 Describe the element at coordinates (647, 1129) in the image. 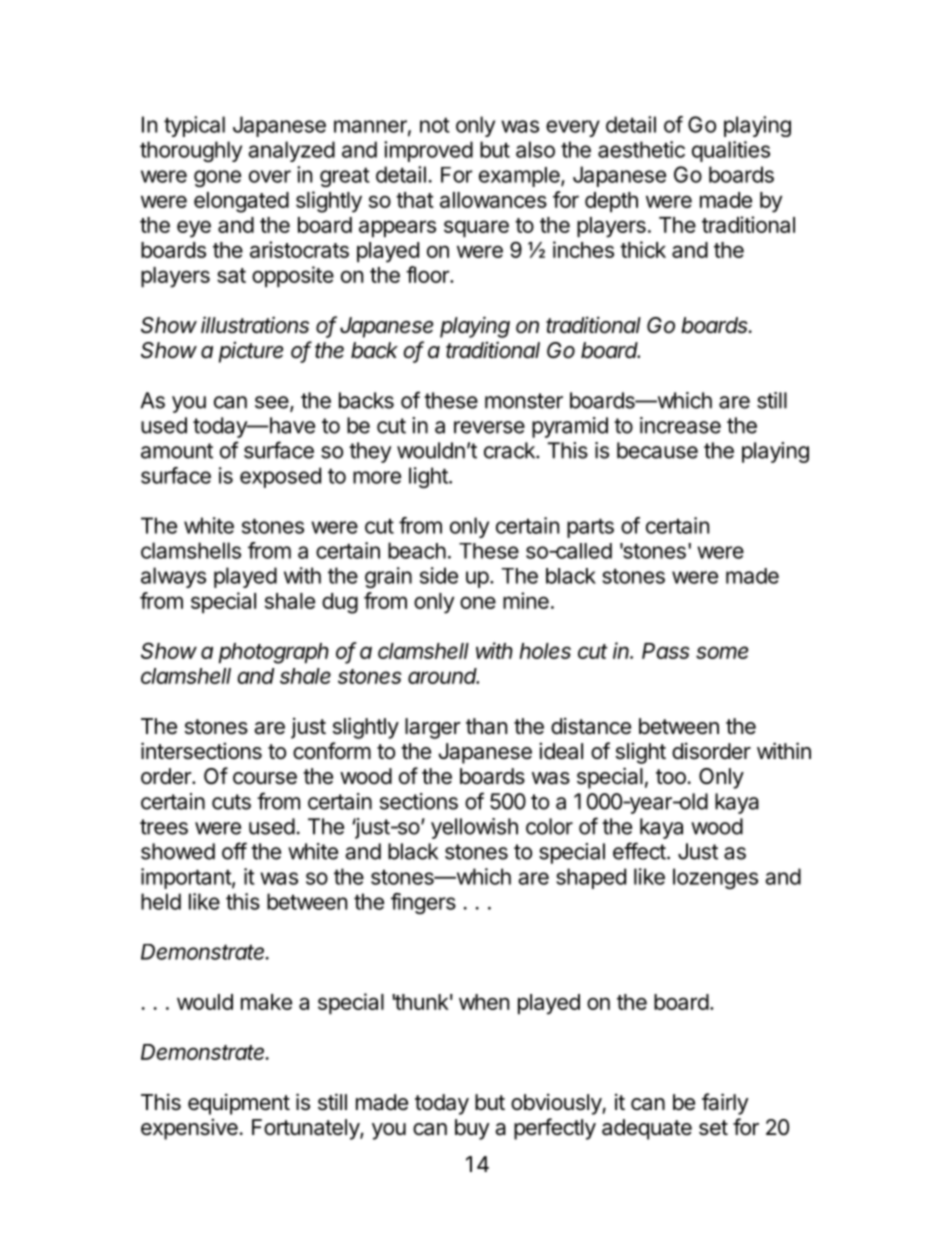

I see `adequate` at that location.
